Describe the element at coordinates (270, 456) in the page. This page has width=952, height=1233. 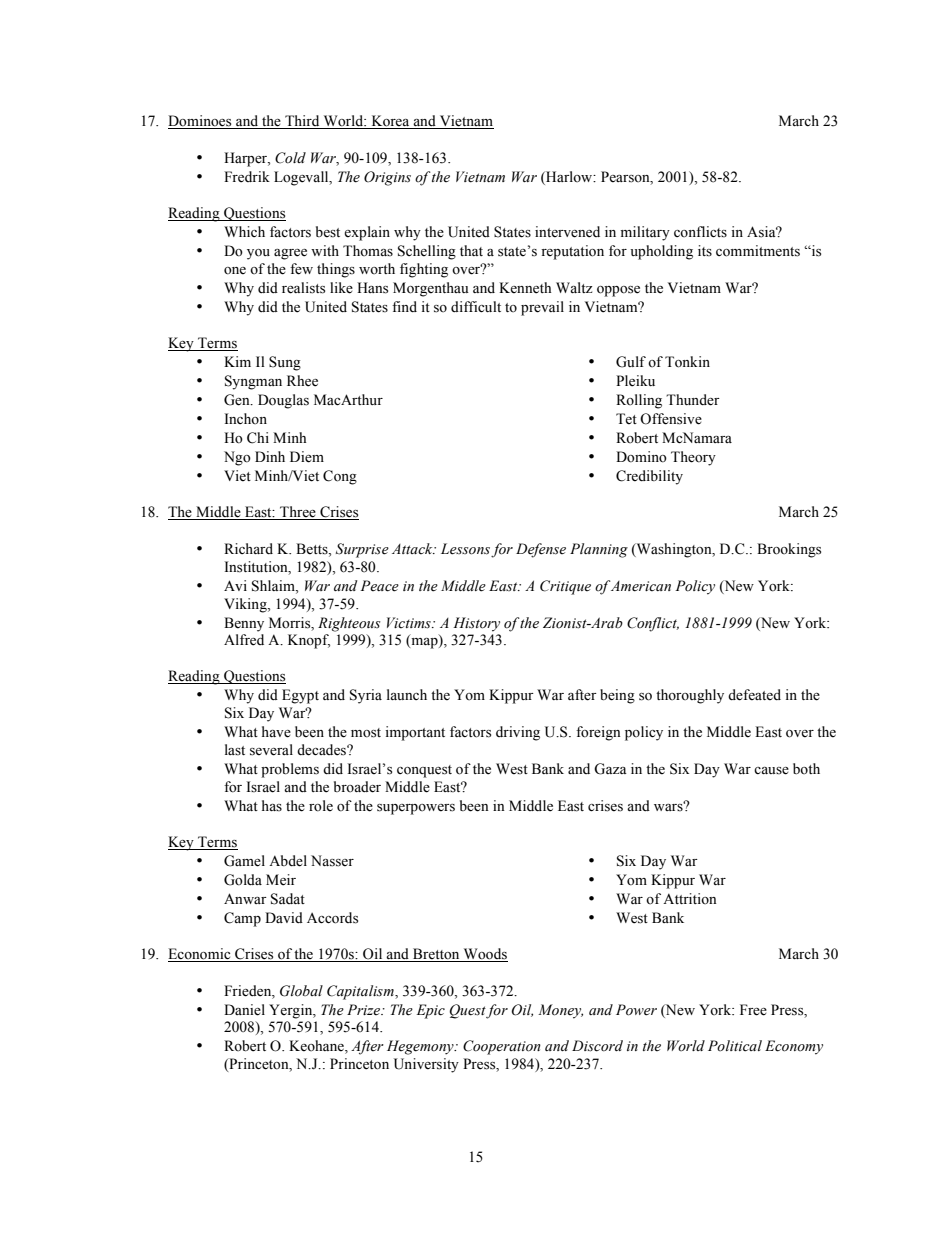
I see `Dinh` at that location.
